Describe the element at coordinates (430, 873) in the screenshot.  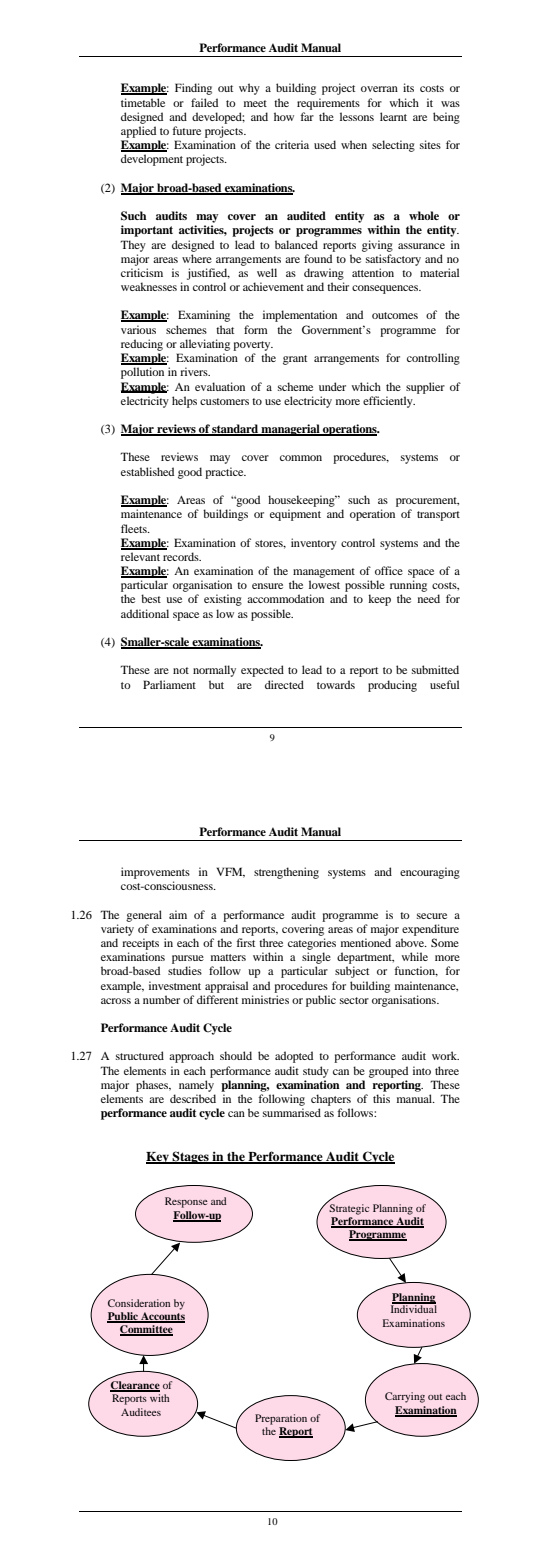
I see `encouraging` at that location.
